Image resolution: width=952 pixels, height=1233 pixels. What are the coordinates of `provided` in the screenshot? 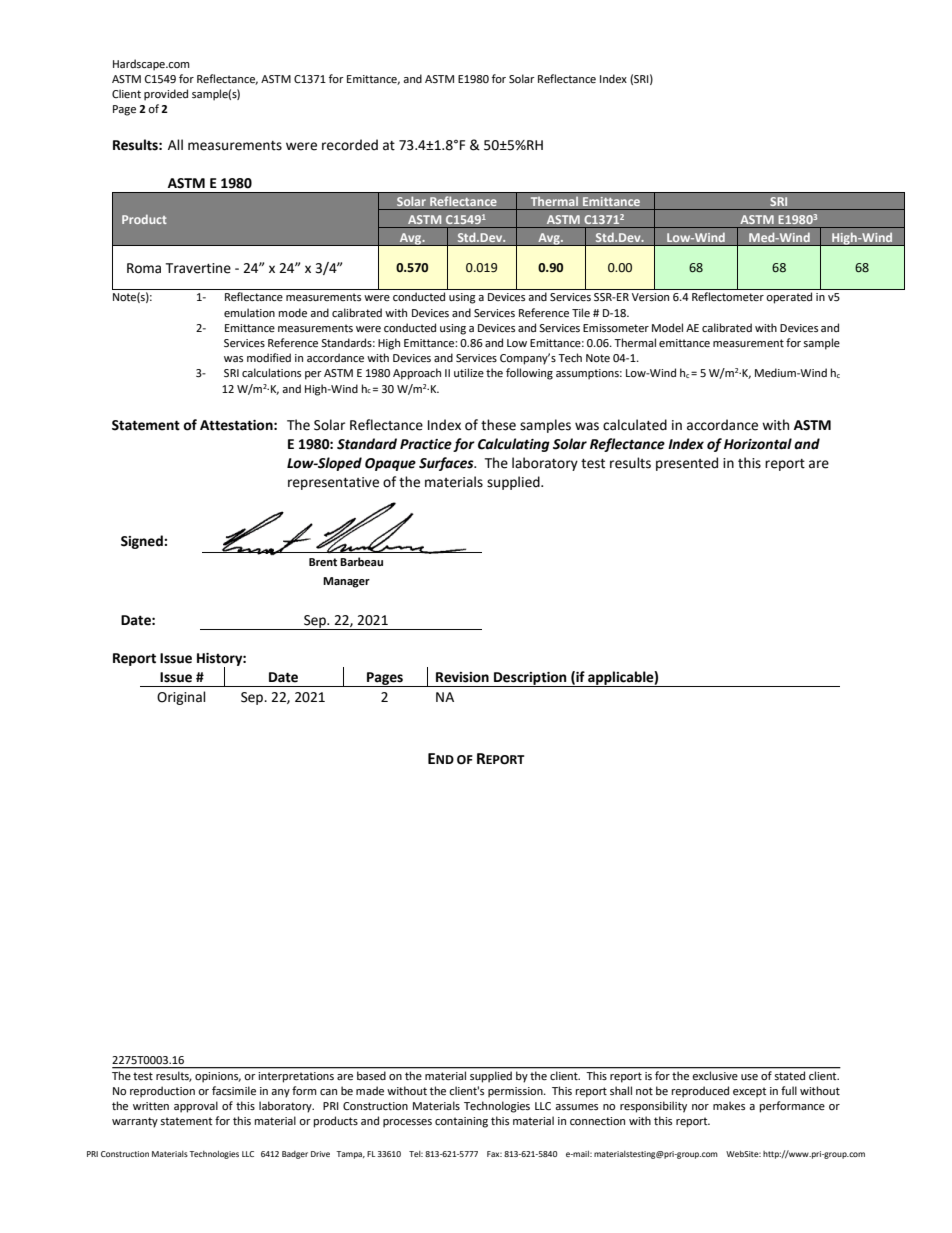 It's located at (166, 95).
